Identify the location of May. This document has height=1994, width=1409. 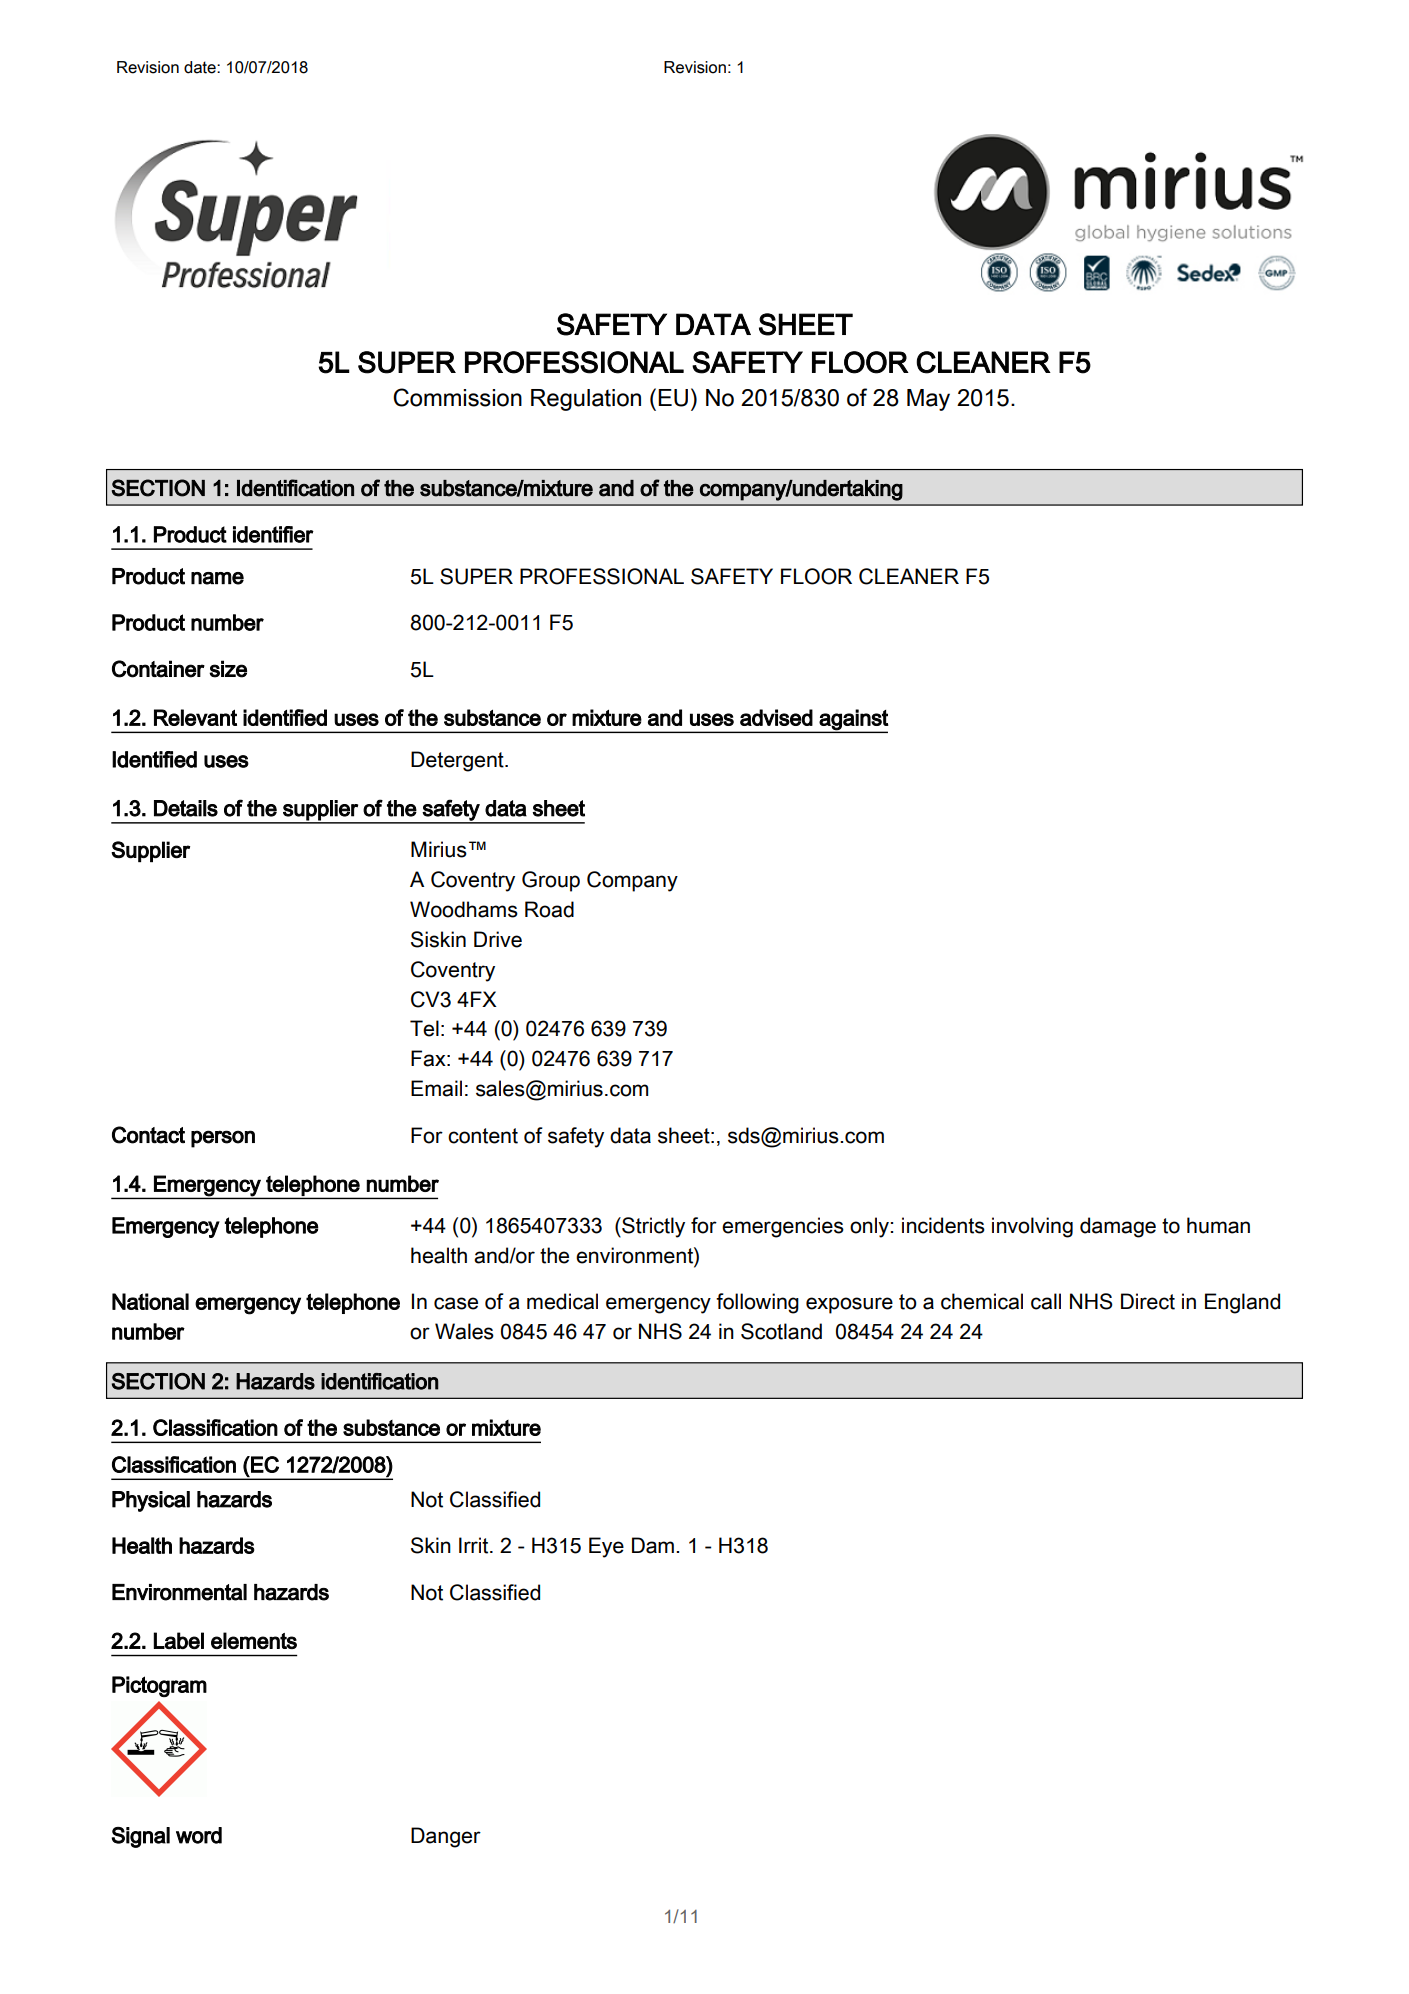
(928, 400).
